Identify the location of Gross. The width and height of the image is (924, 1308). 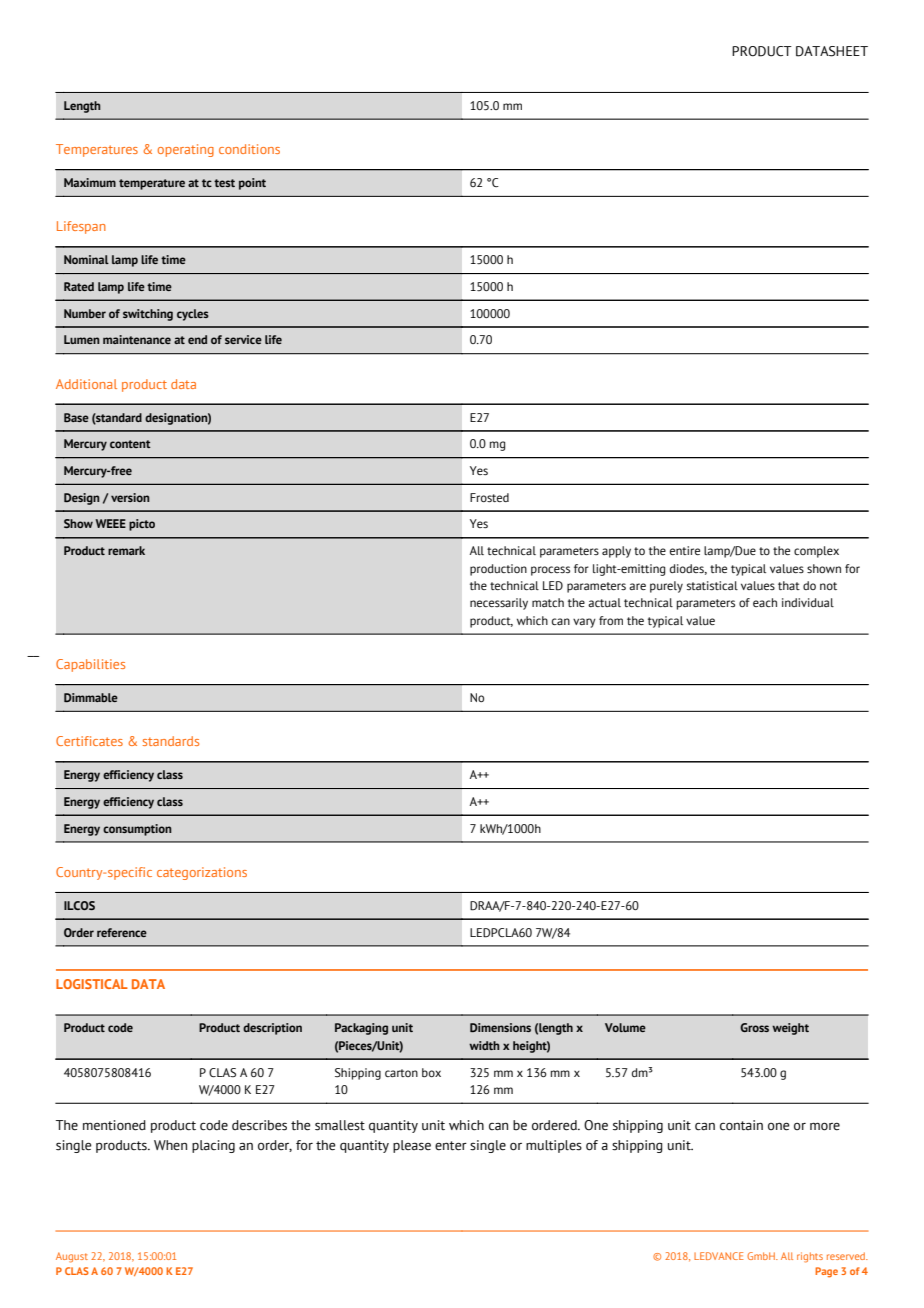
(754, 1027).
